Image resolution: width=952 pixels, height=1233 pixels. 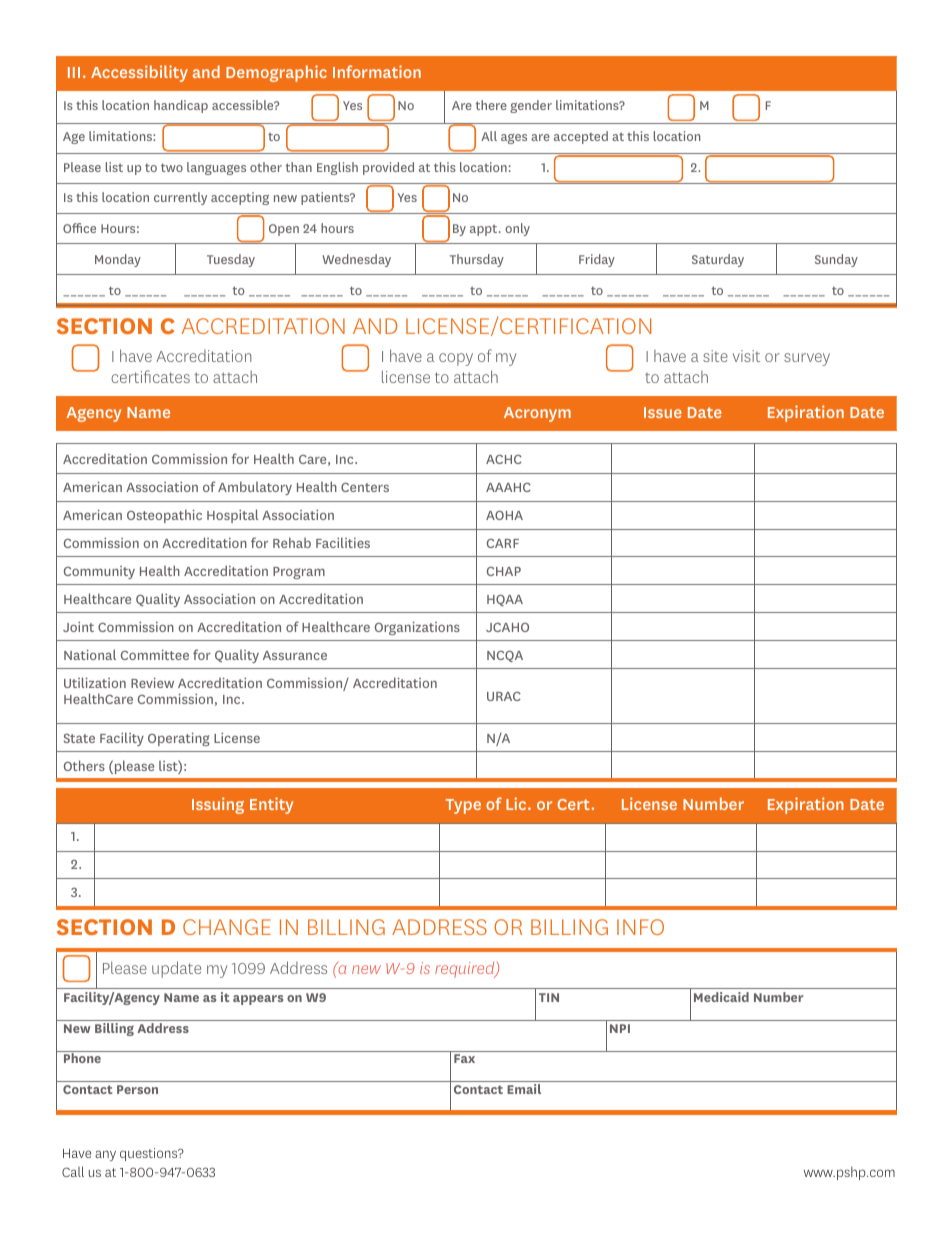 I want to click on handicap, so click(x=181, y=106).
